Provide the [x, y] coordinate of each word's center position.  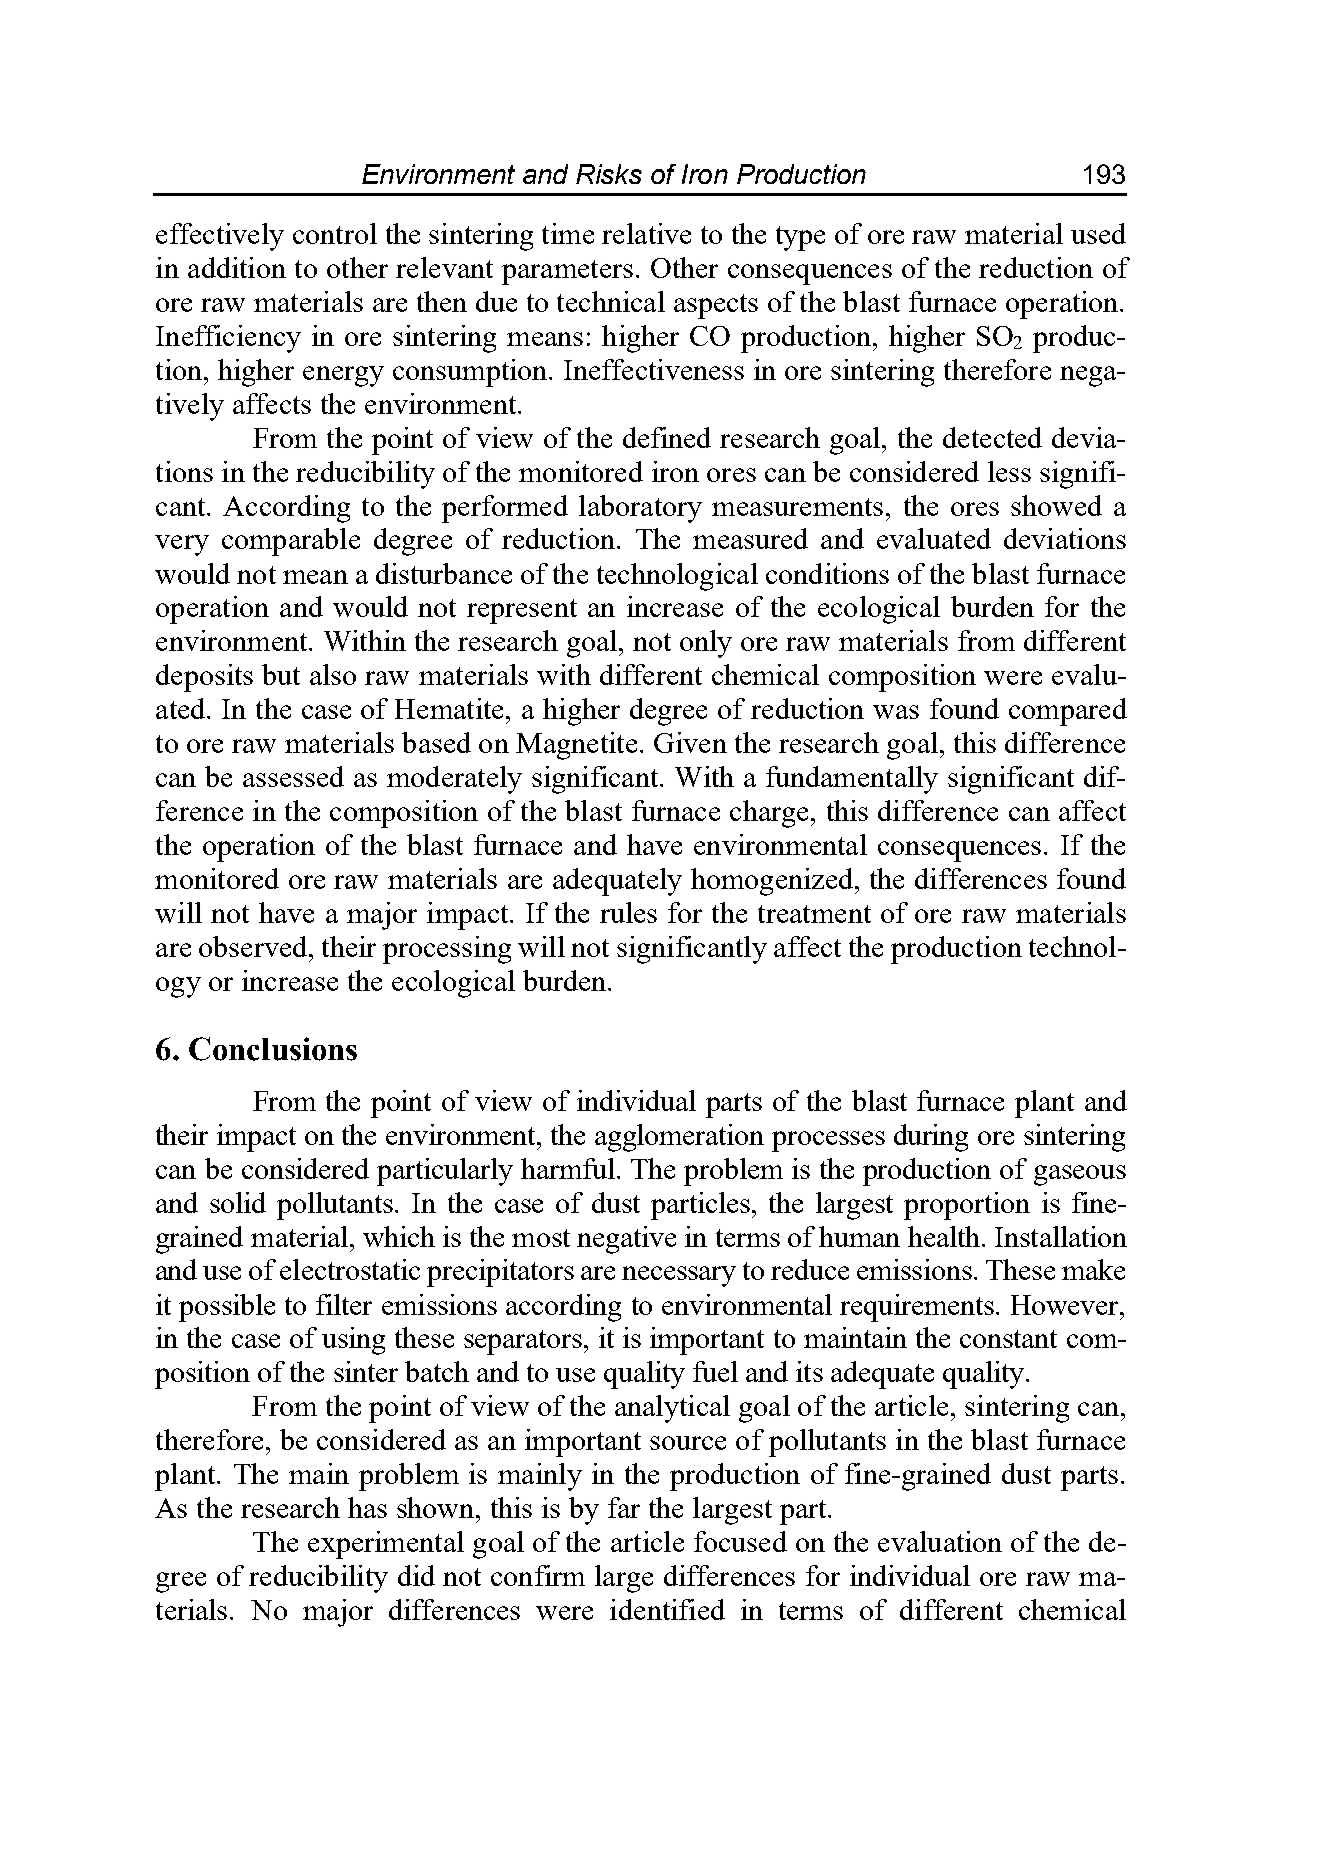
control [335, 233]
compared [1068, 712]
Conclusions [273, 1049]
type [800, 238]
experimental [386, 1545]
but [281, 674]
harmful [568, 1168]
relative [646, 233]
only [706, 644]
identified [667, 1609]
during [931, 1138]
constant [1008, 1339]
